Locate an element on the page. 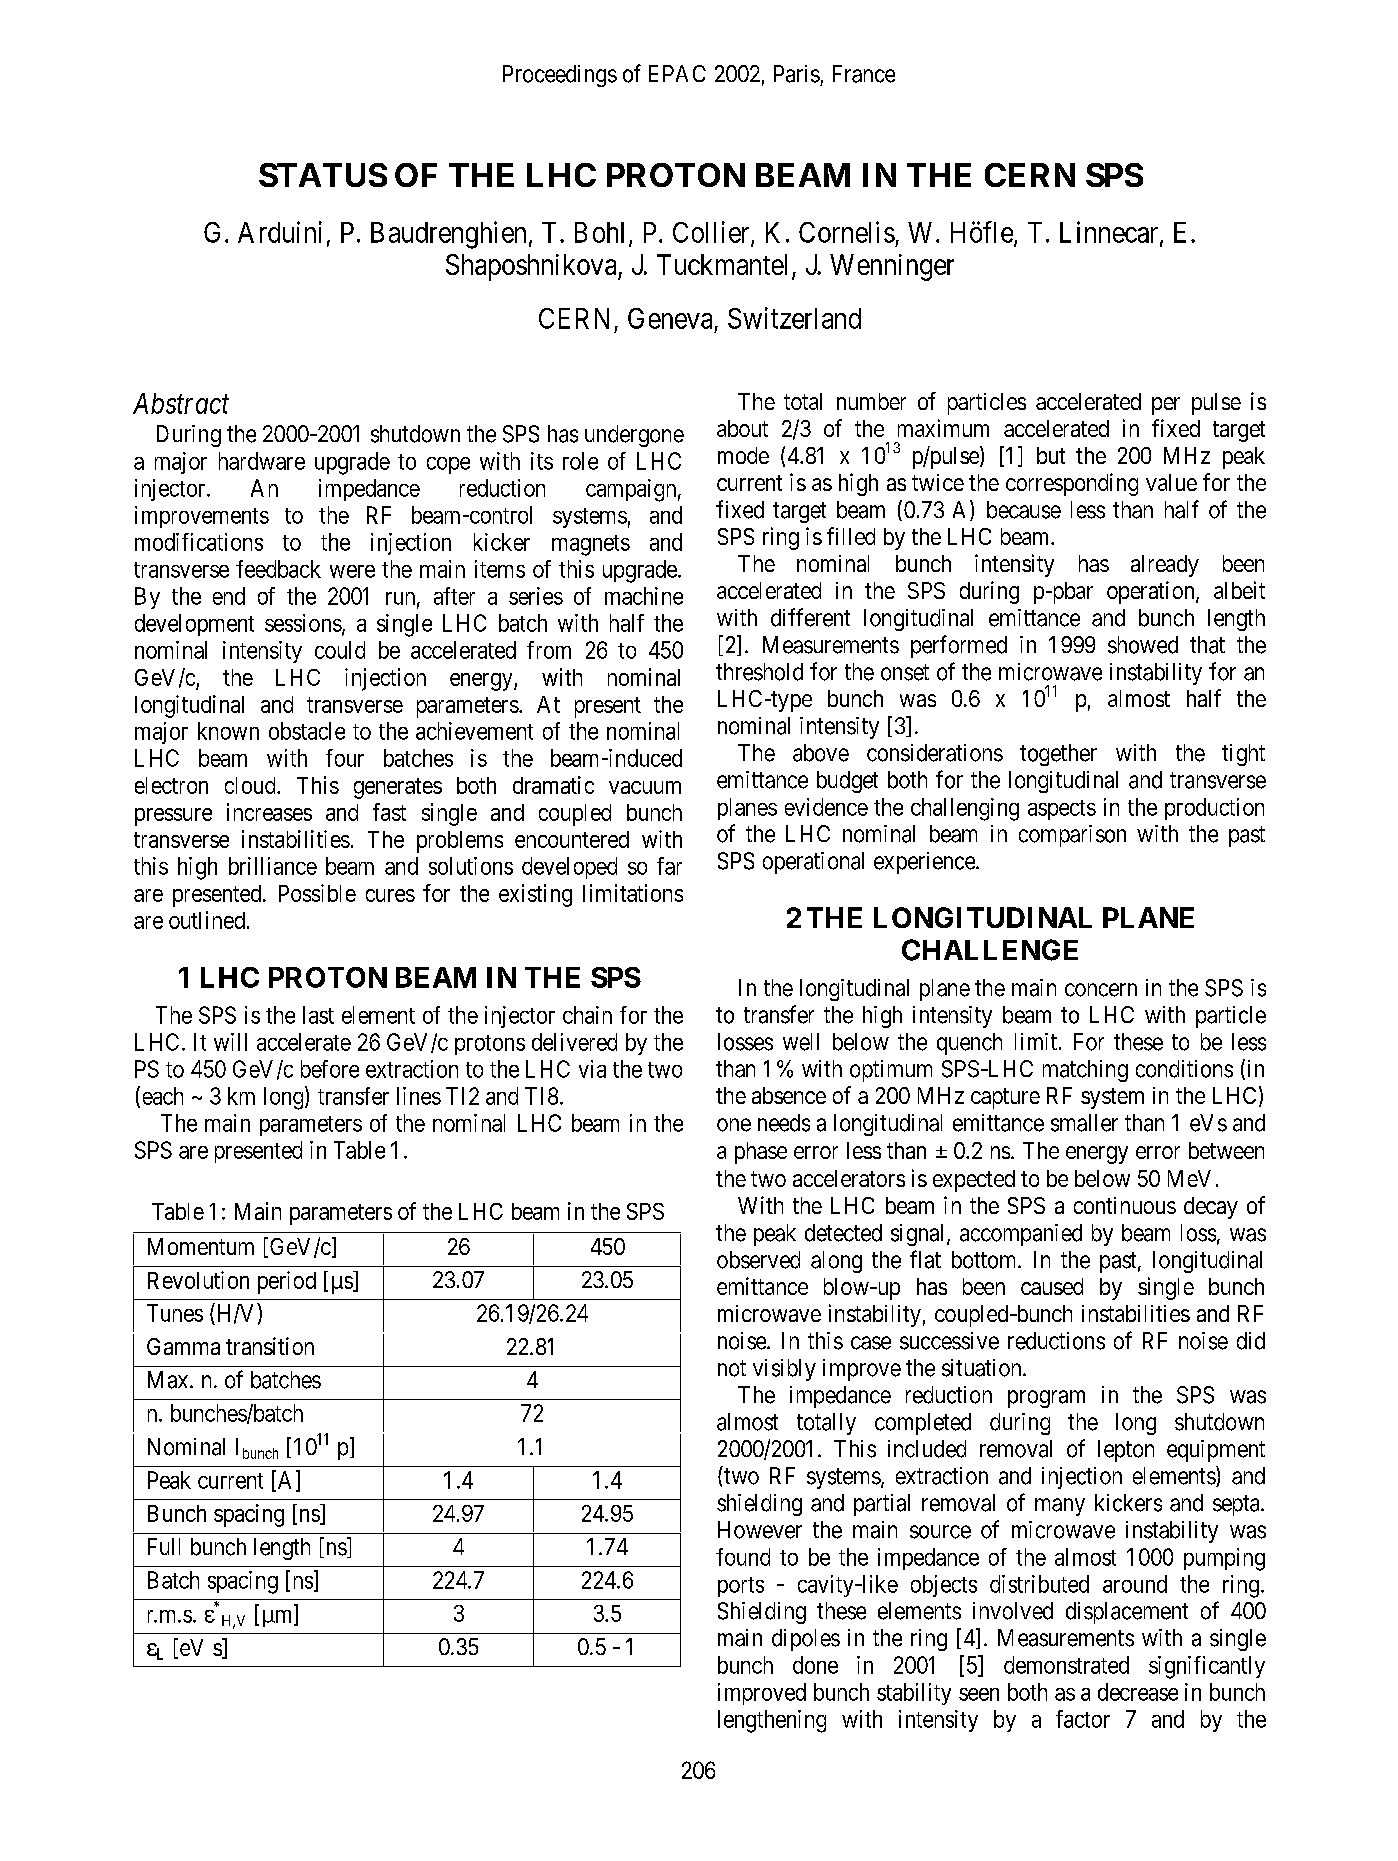  France is located at coordinates (864, 74).
